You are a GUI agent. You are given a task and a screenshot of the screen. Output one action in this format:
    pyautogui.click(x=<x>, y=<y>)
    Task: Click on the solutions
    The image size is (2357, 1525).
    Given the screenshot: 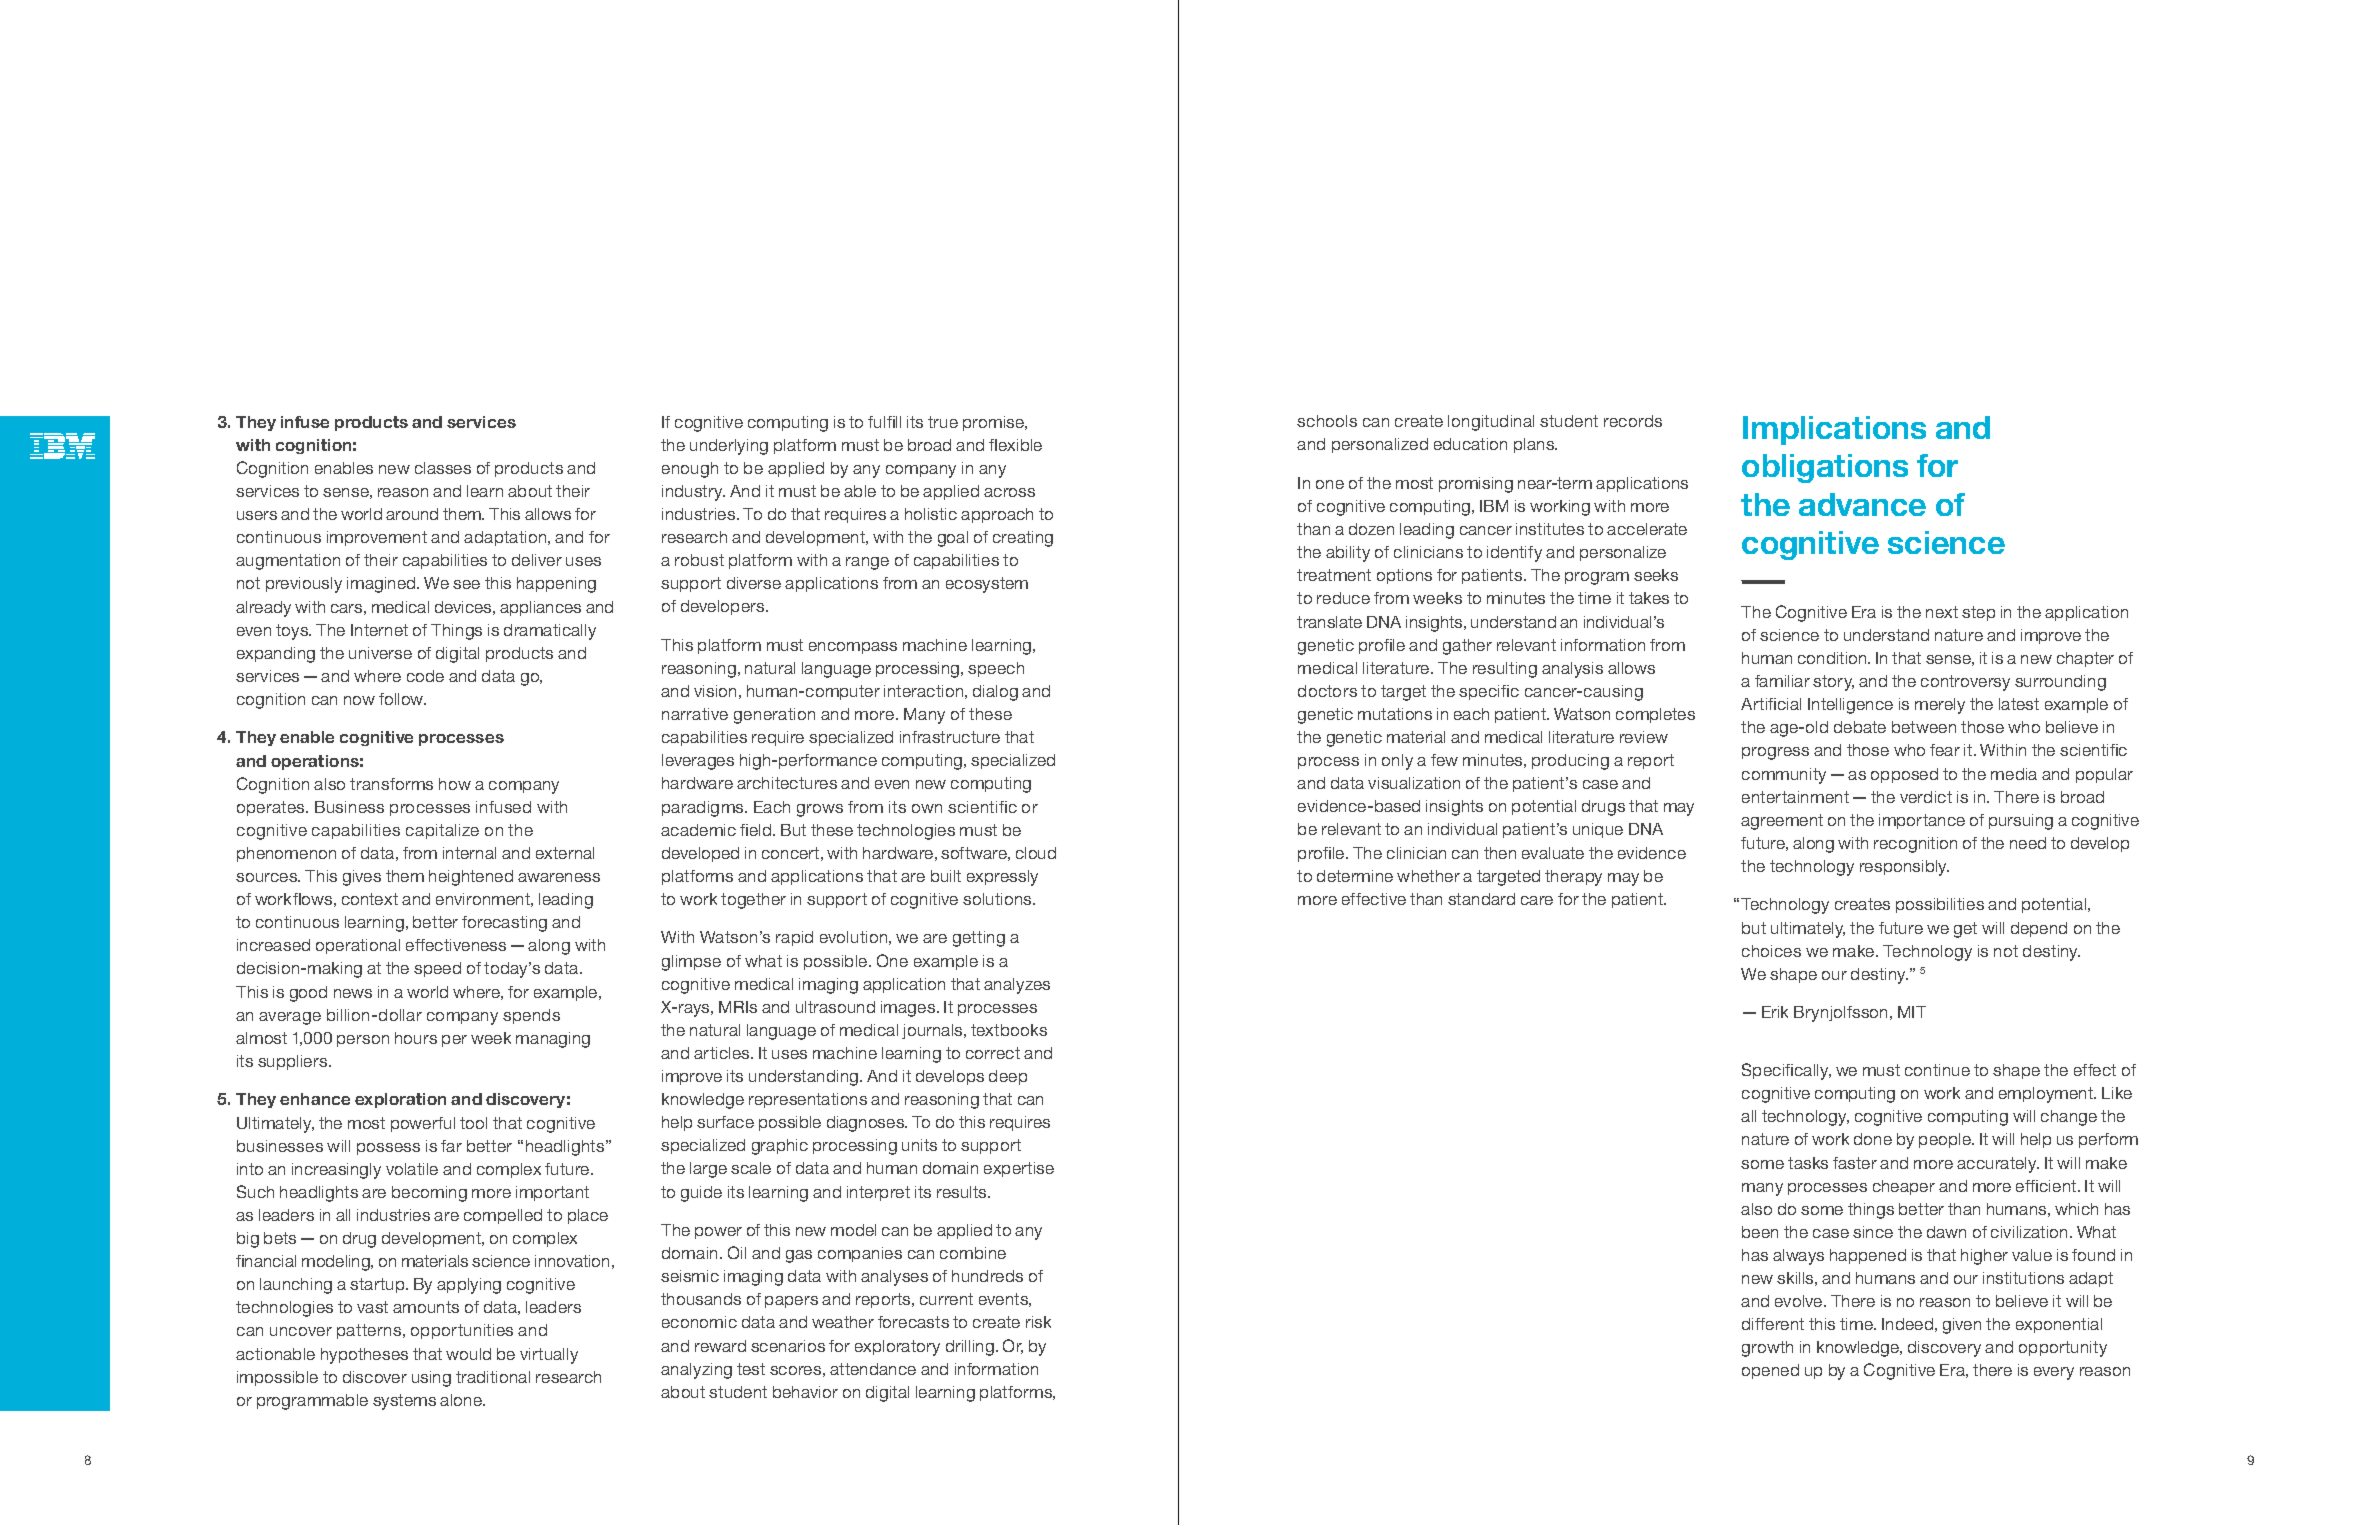 What is the action you would take?
    pyautogui.click(x=998, y=899)
